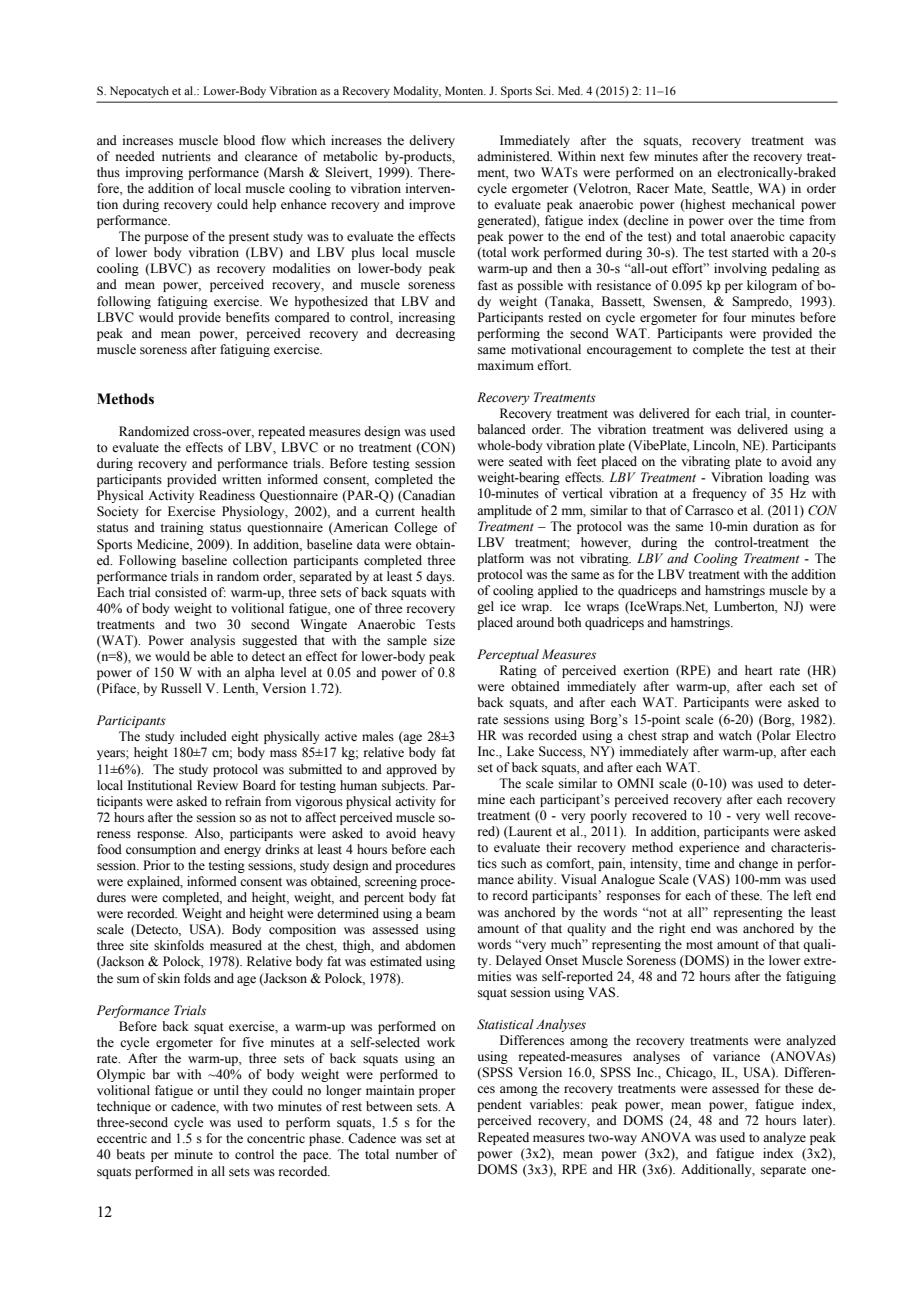  What do you see at coordinates (437, 1093) in the document?
I see `proper` at bounding box center [437, 1093].
